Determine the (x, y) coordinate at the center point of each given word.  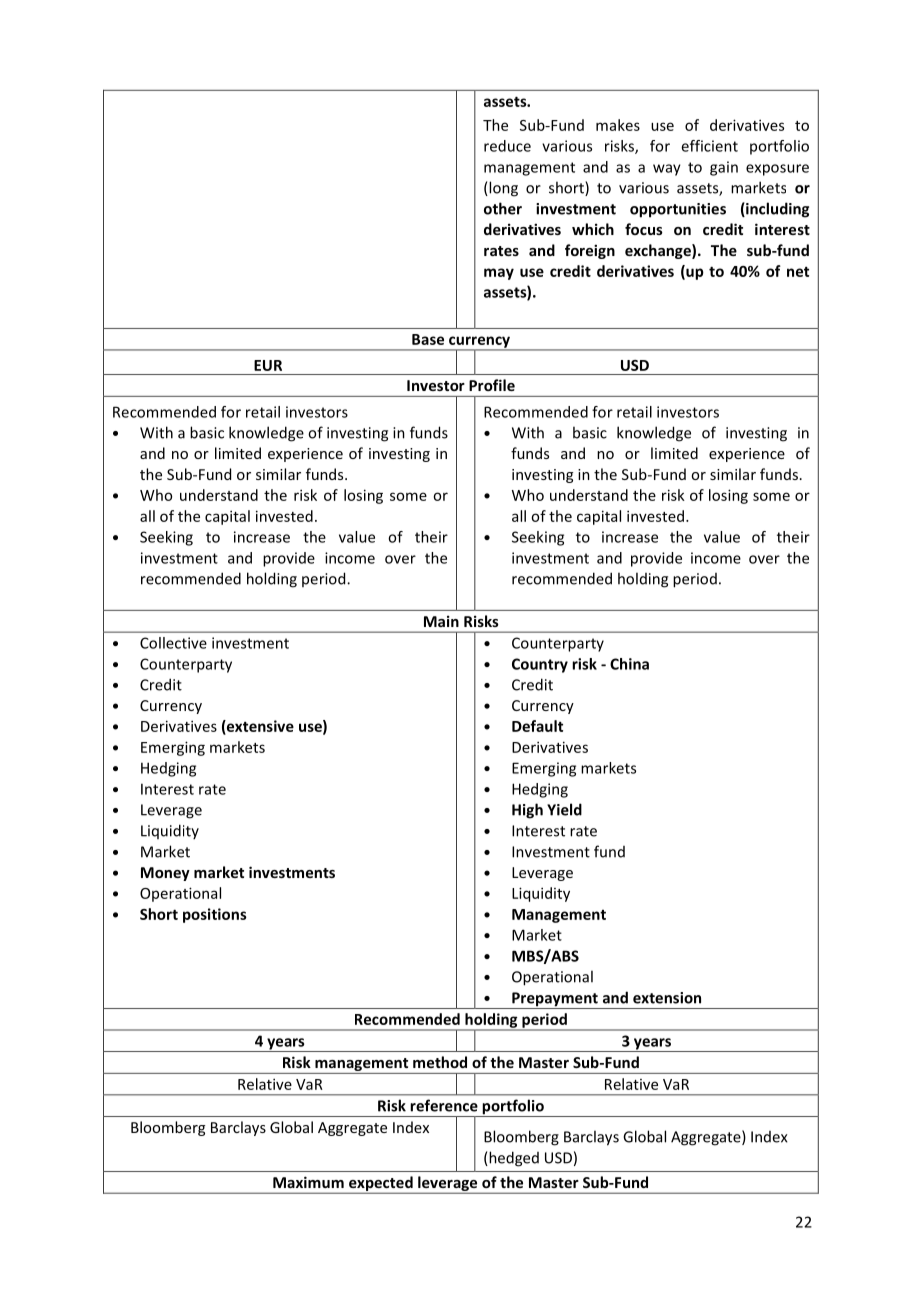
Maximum (308, 1182)
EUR (268, 365)
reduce (507, 146)
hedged (513, 1159)
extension (667, 998)
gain (724, 168)
